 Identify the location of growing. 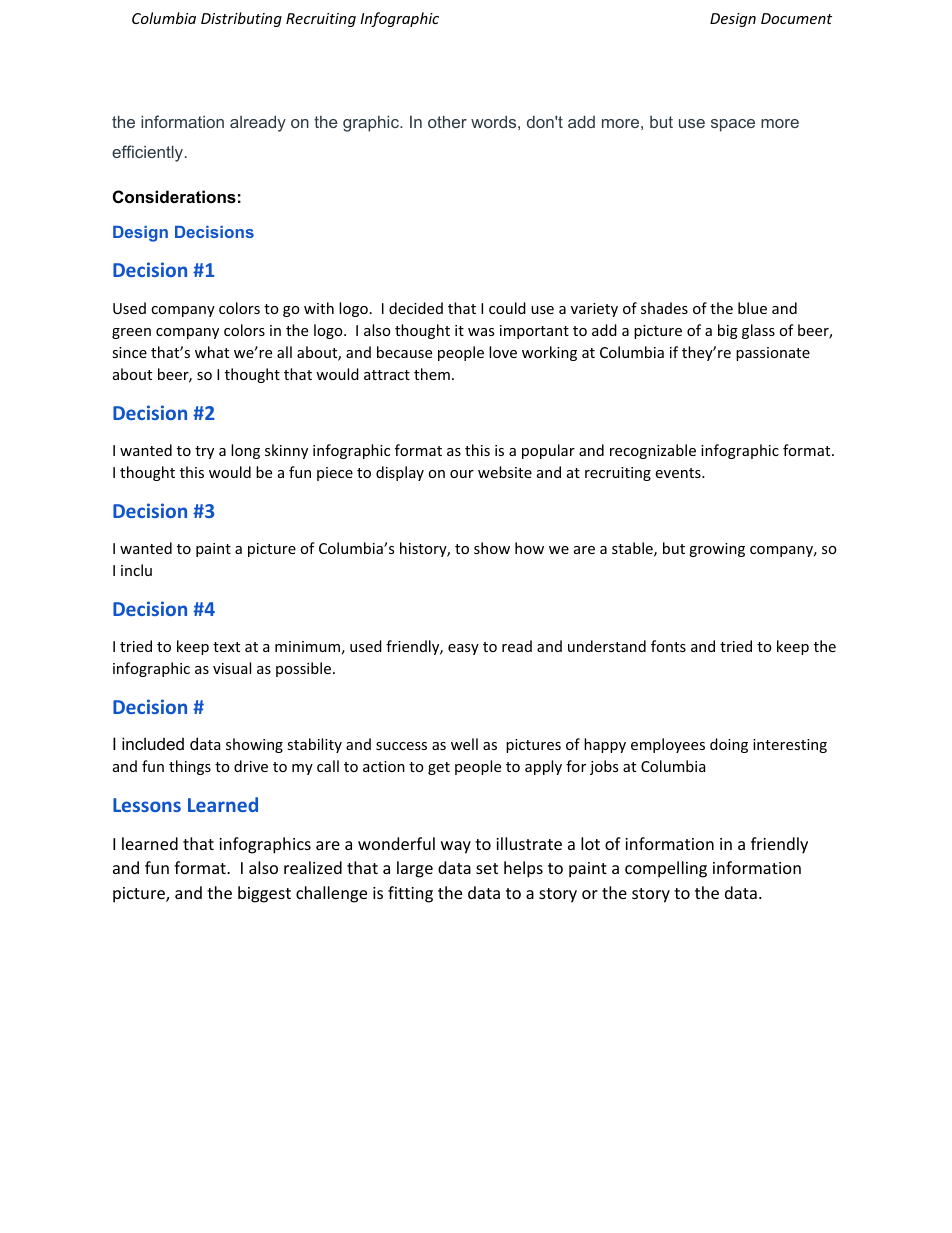
(717, 550).
